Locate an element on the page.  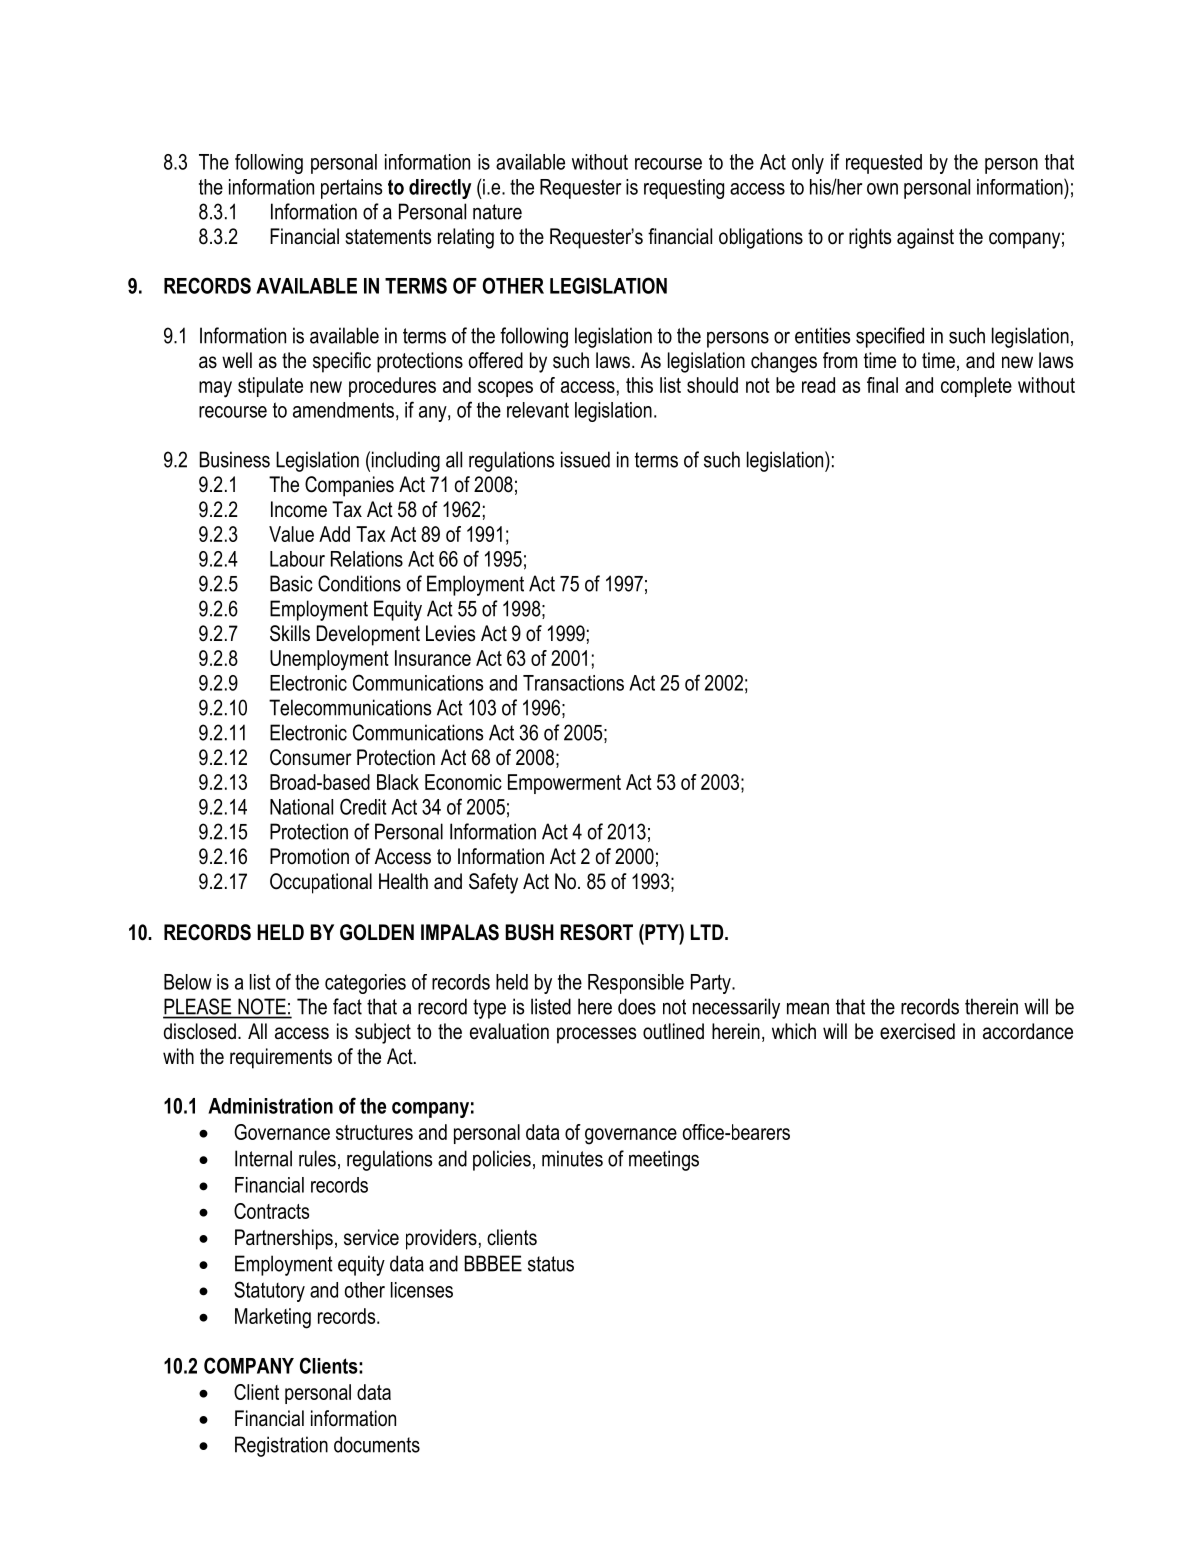
complete is located at coordinates (976, 387).
